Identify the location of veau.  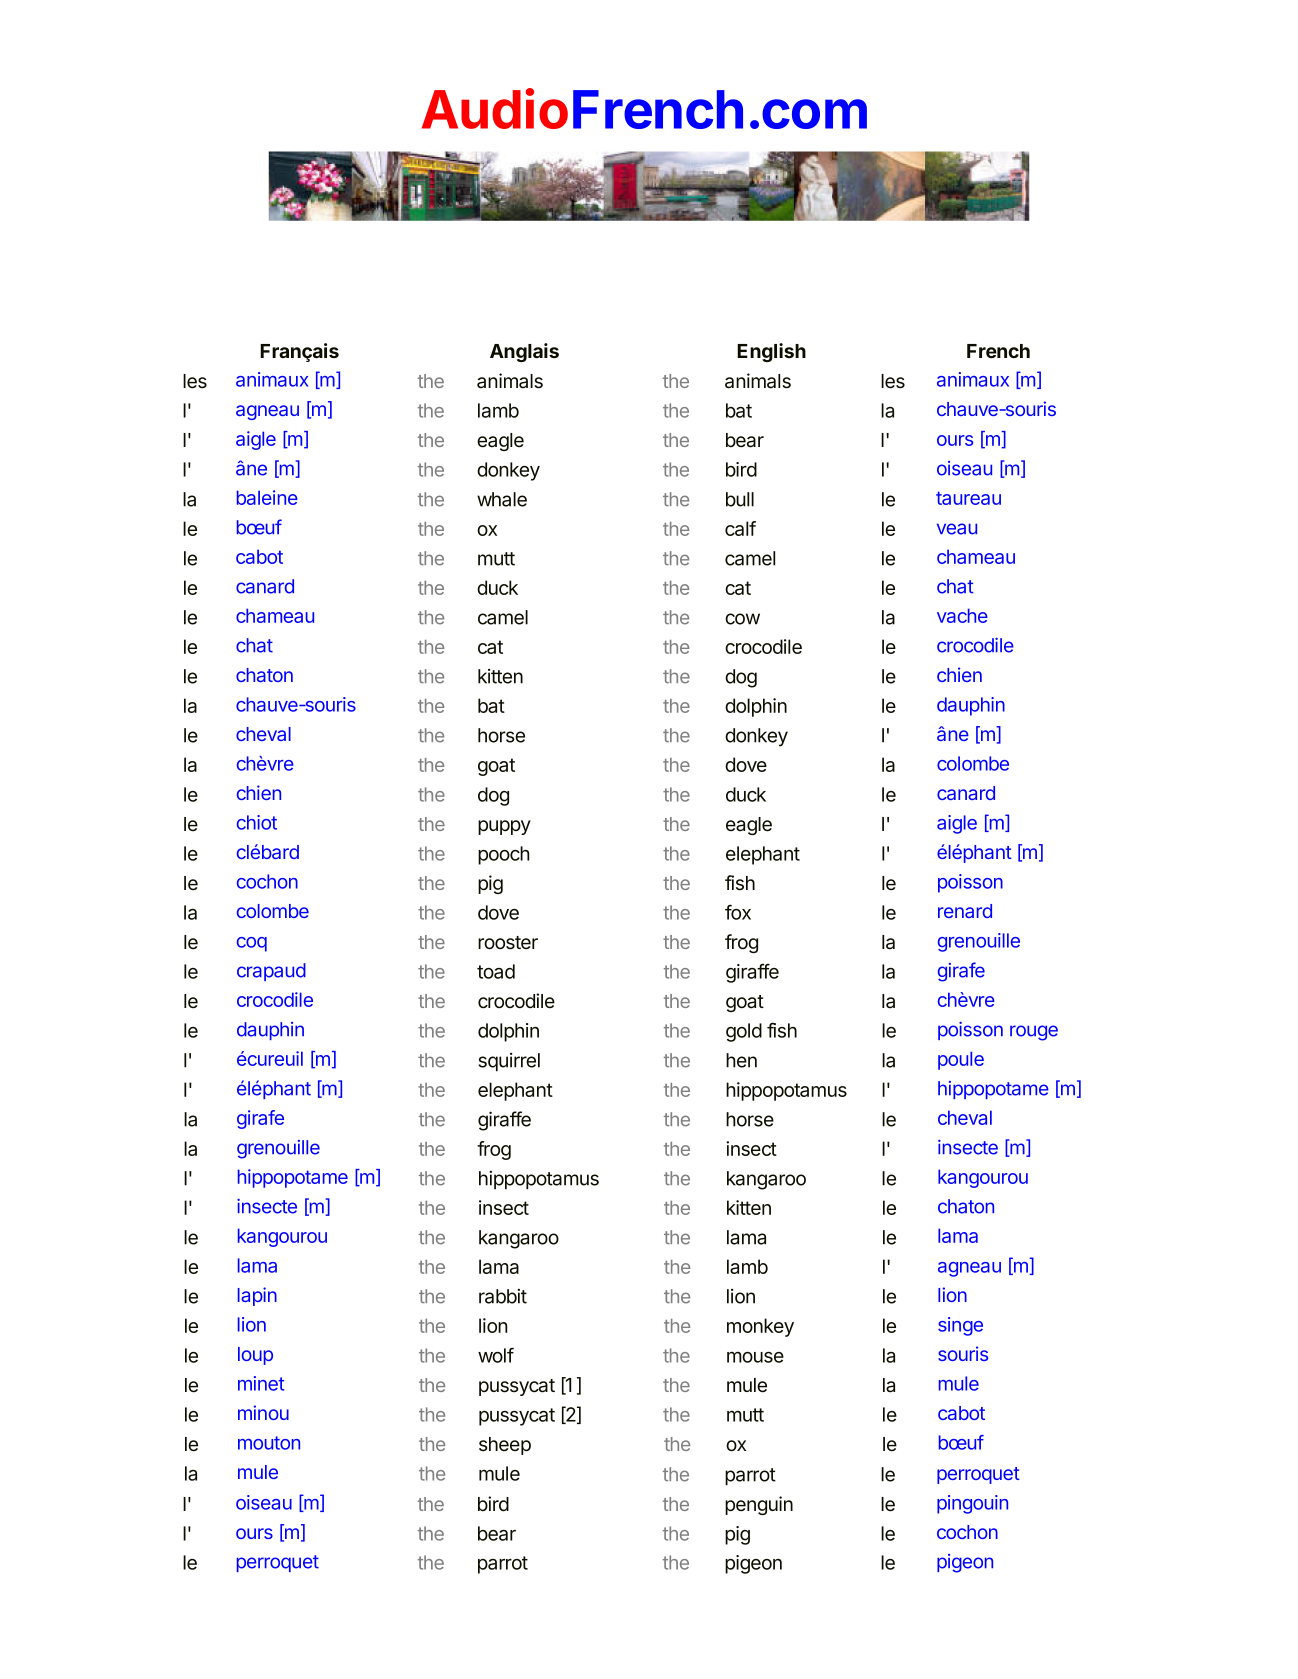
(957, 529).
